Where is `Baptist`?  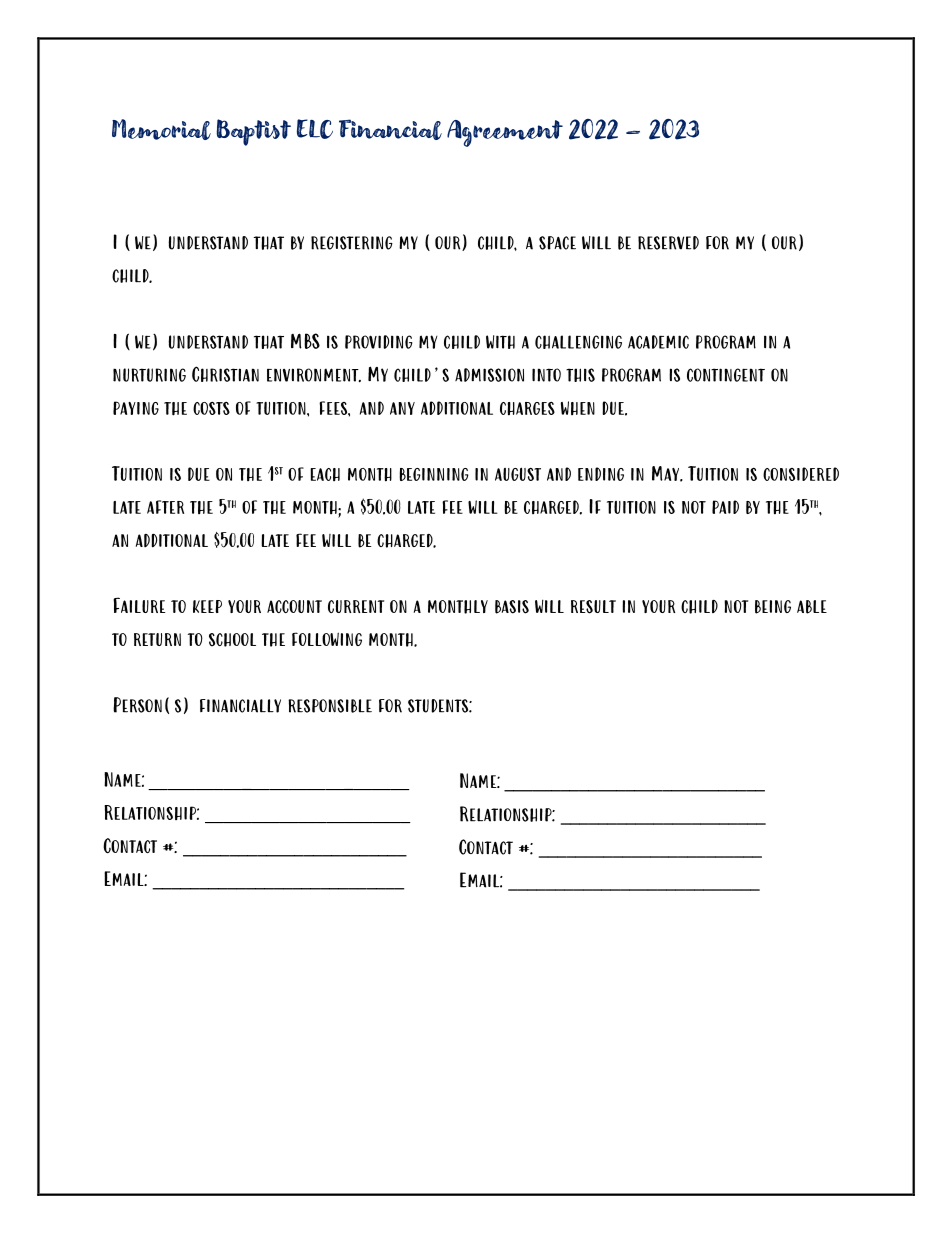 Baptist is located at coordinates (254, 132).
